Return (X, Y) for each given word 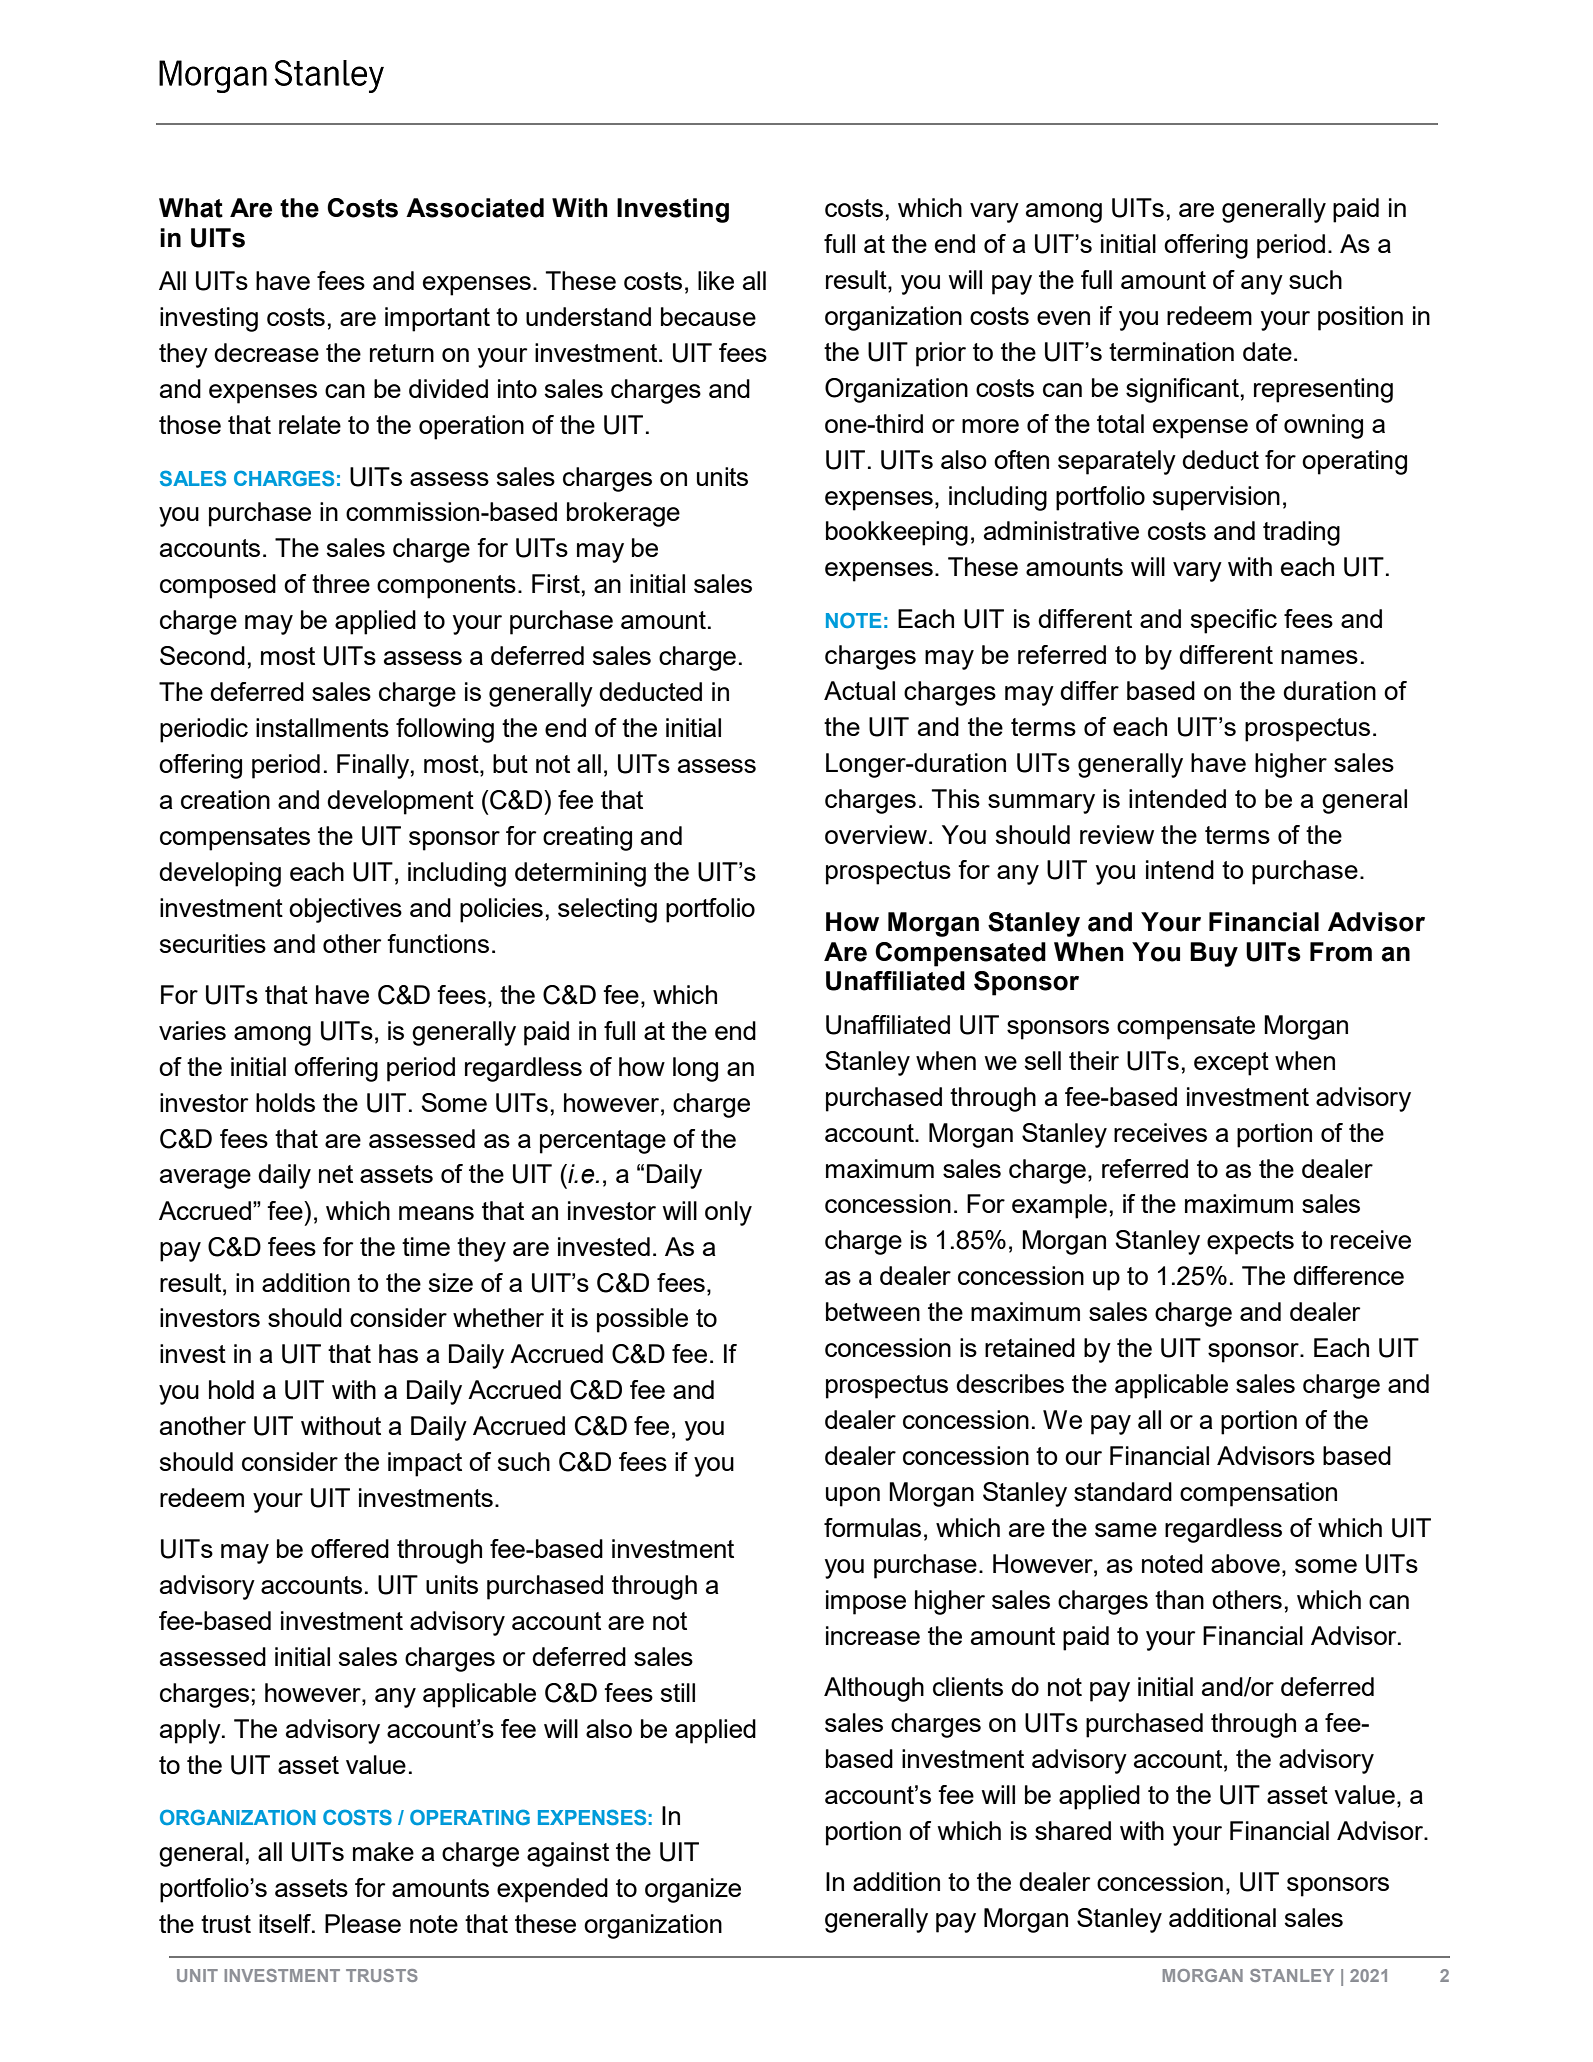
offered (350, 1548)
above (1245, 1563)
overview (877, 834)
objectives (345, 910)
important (437, 319)
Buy (1214, 954)
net (336, 1174)
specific (1234, 621)
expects (1250, 1243)
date (1267, 351)
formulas (872, 1527)
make (383, 1851)
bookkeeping (897, 533)
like (716, 280)
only (728, 1213)
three (341, 583)
